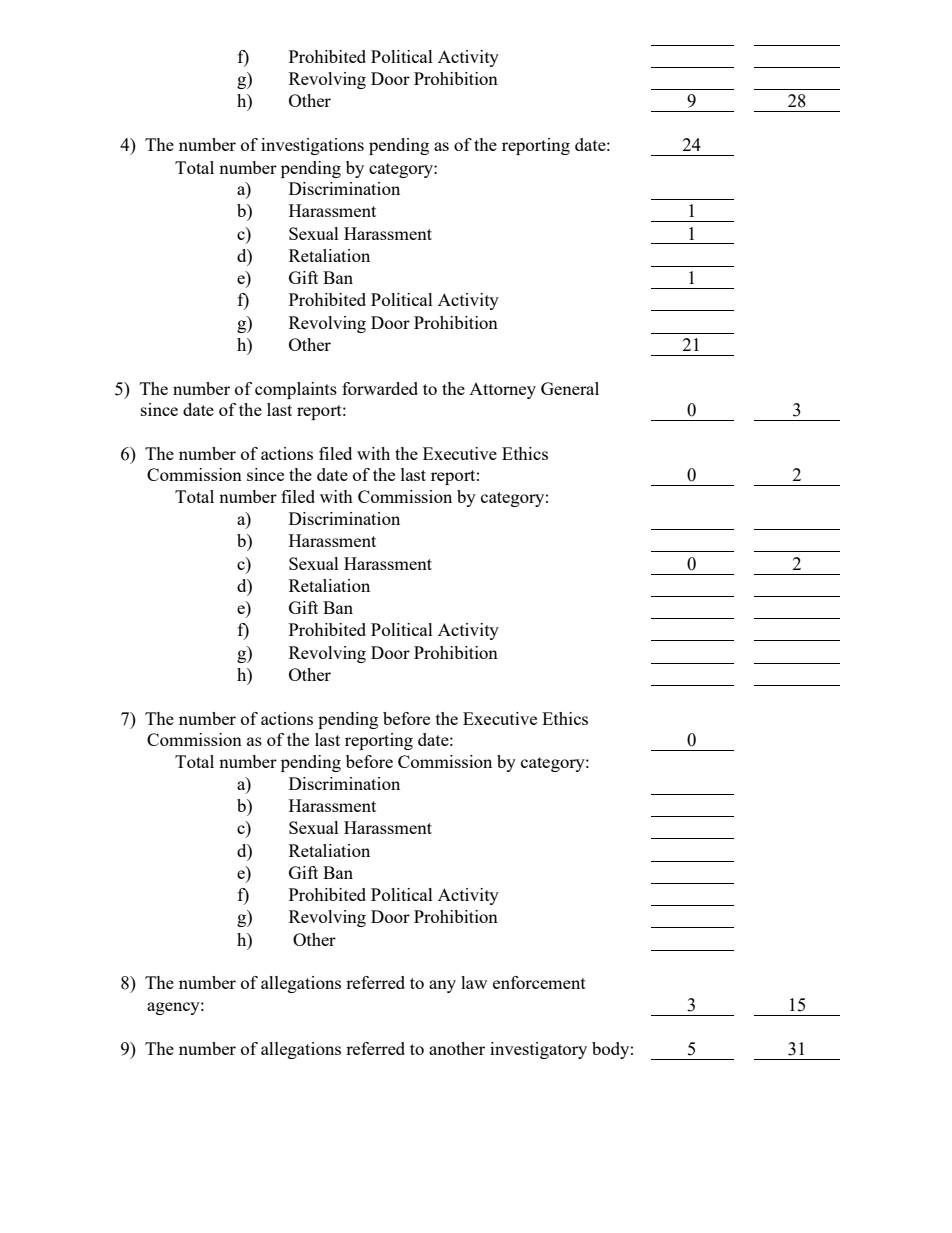 This page has height=1233, width=952. I want to click on Attorney, so click(502, 391).
